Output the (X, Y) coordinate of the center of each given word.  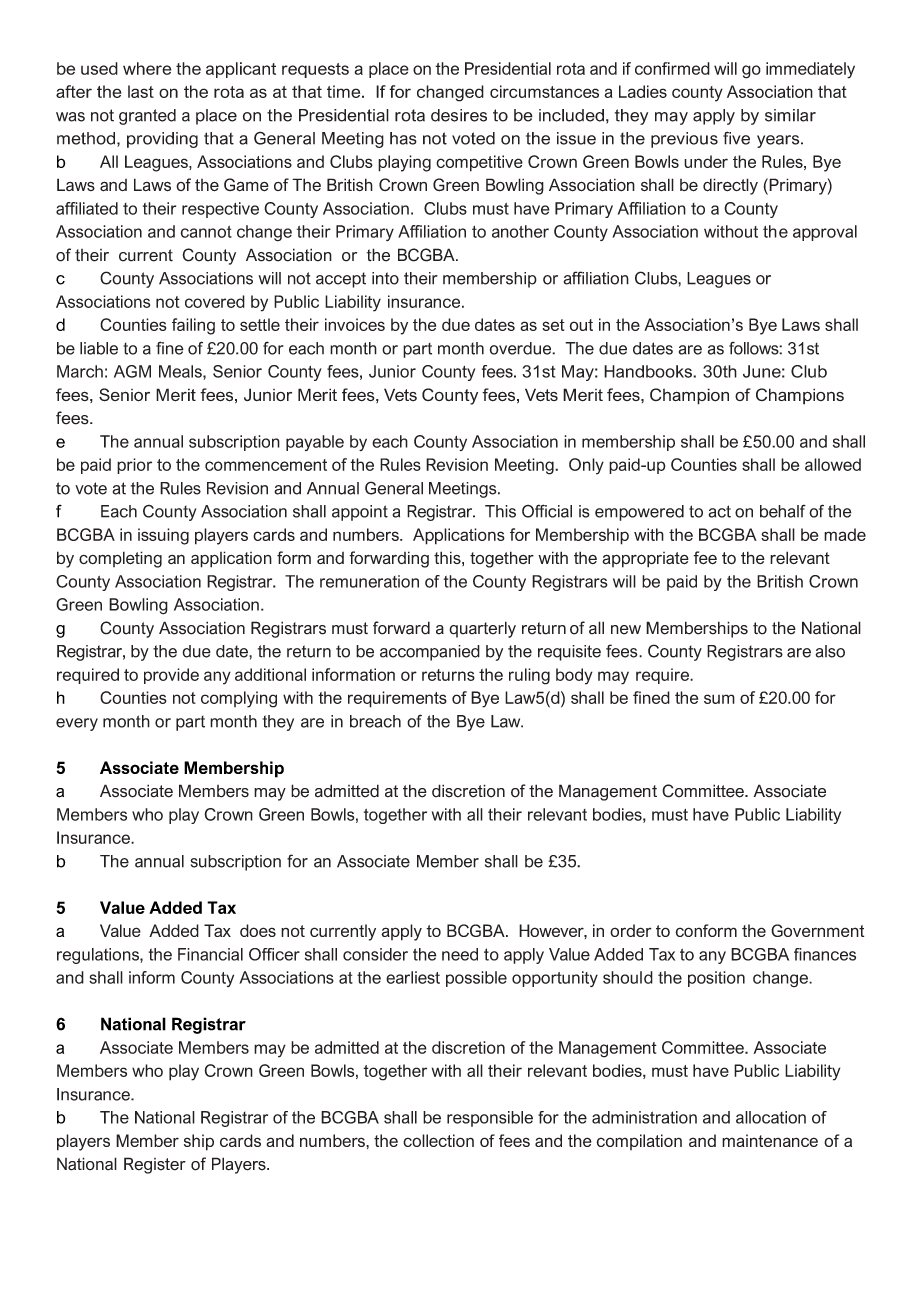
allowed (833, 464)
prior (134, 466)
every (77, 724)
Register (155, 1165)
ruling (529, 676)
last (141, 91)
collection (438, 1140)
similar (790, 115)
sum (719, 699)
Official (547, 511)
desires (459, 115)
